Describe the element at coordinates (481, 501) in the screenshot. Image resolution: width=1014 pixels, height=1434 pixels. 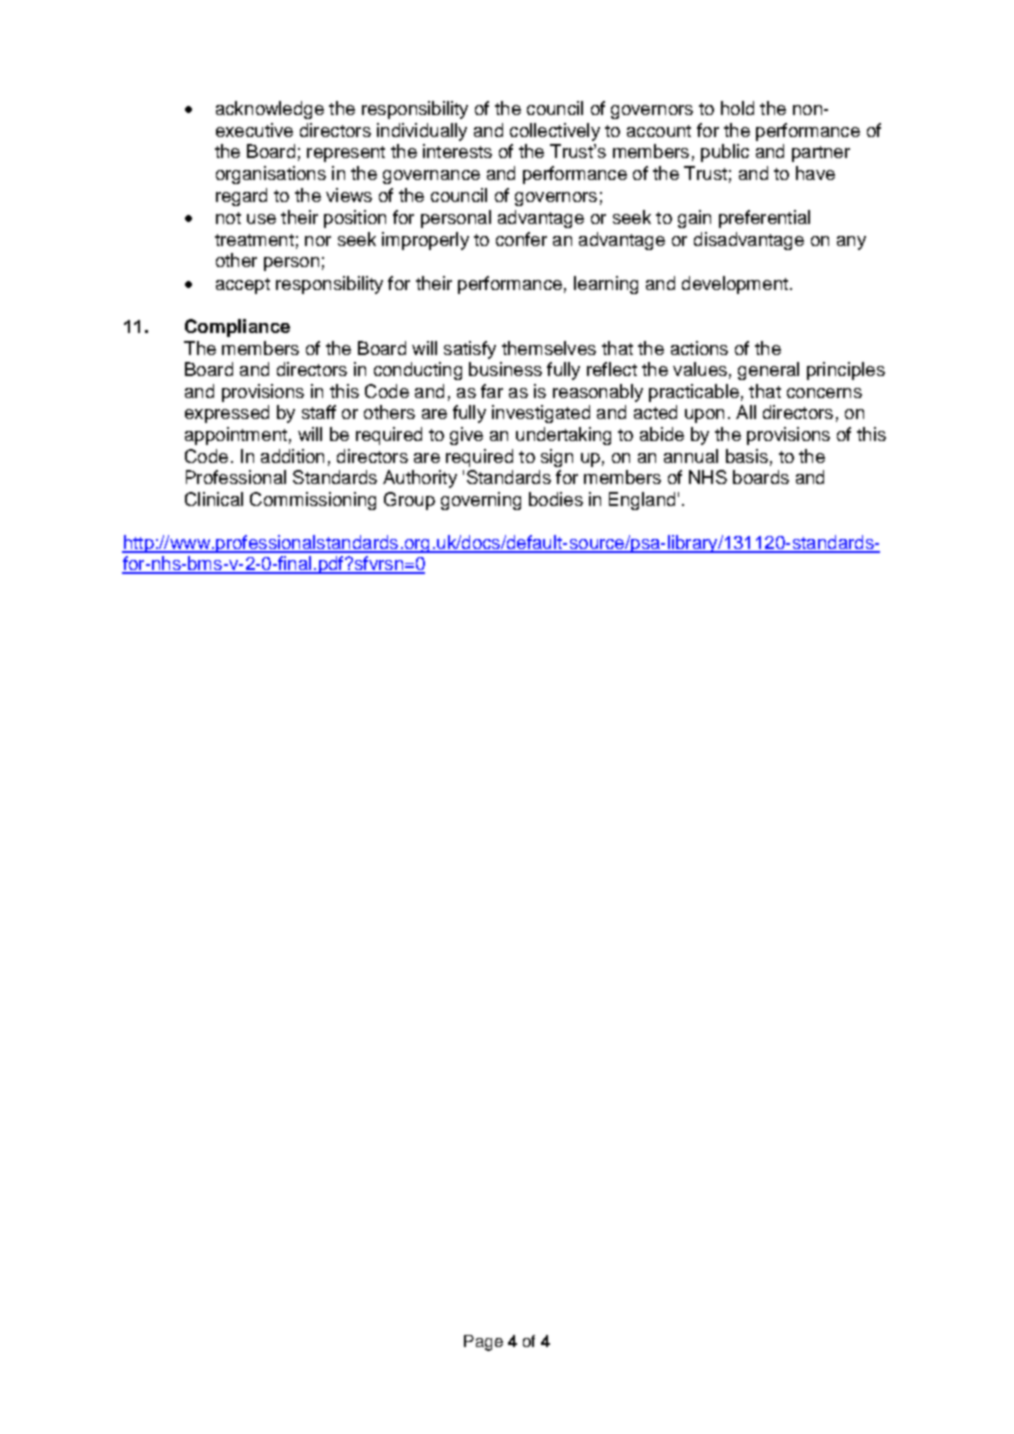
I see `governing` at that location.
